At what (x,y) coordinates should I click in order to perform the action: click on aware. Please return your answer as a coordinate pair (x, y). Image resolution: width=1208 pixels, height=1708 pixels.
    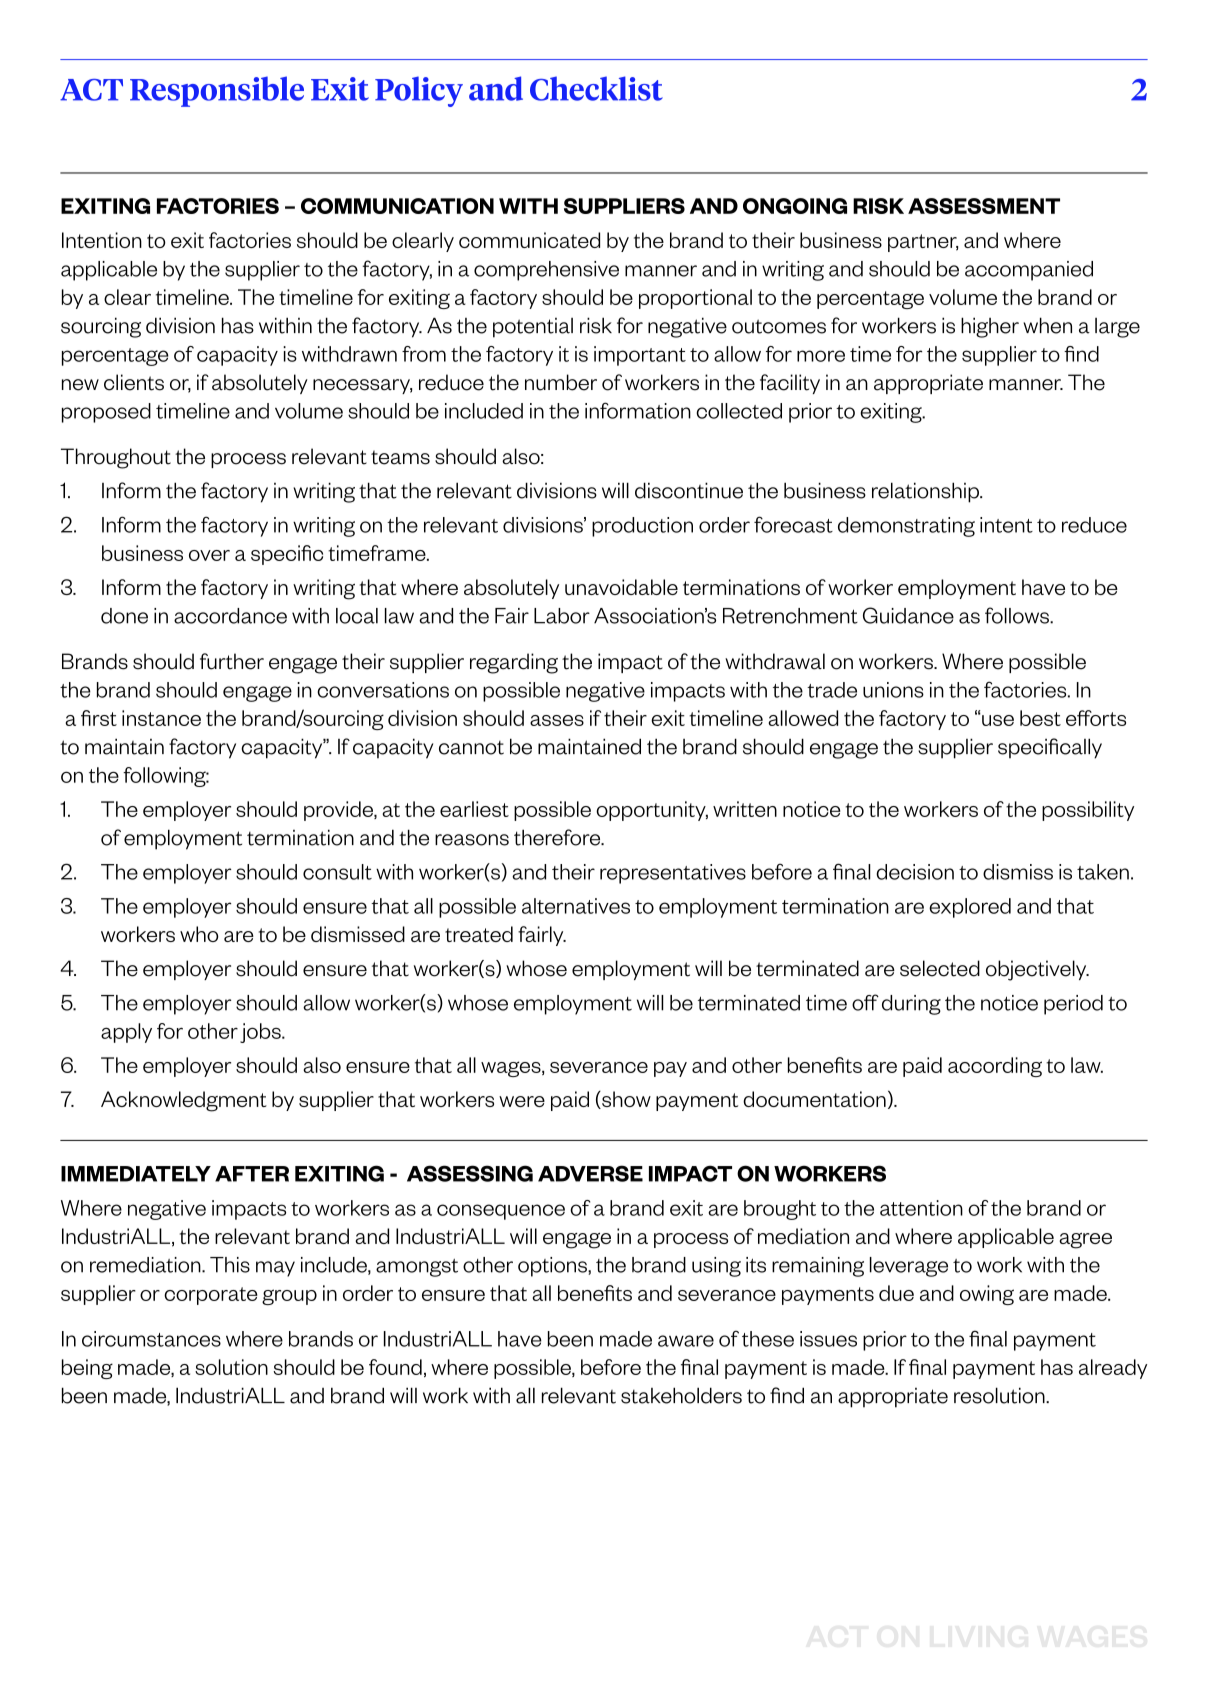
    Looking at the image, I should click on (686, 1341).
